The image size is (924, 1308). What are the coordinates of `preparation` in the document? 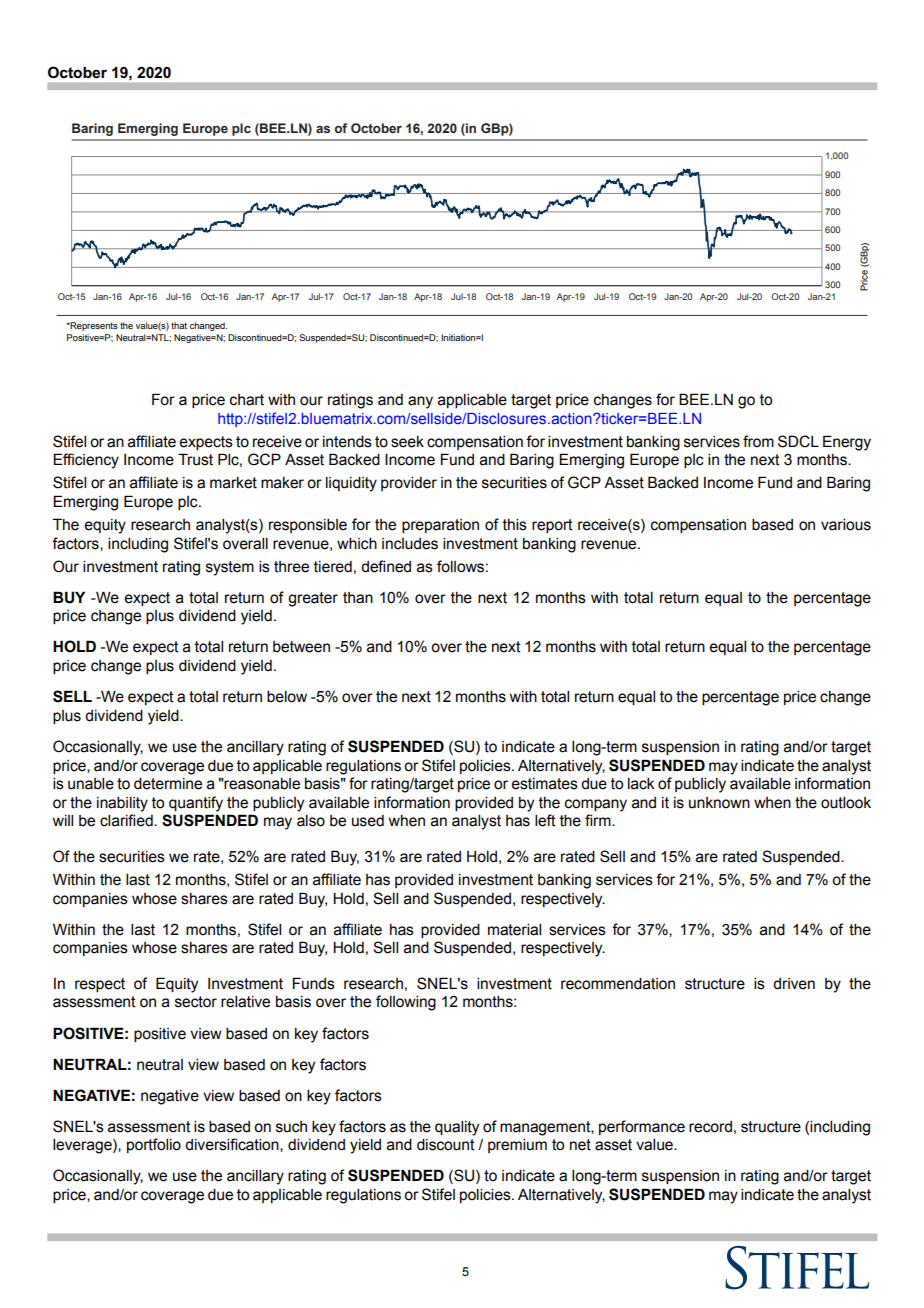 It's located at (440, 526).
